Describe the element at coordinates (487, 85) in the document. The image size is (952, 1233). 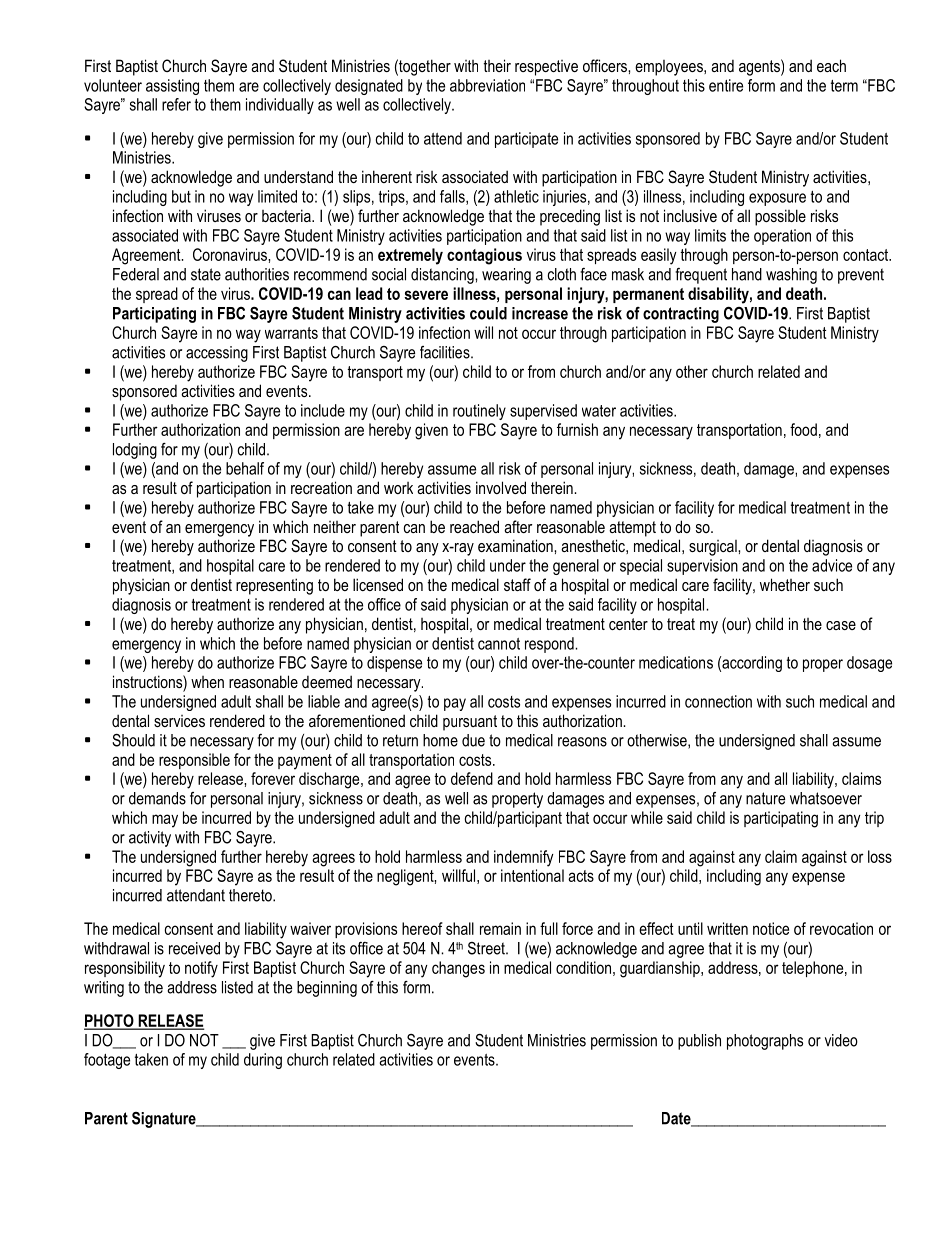
I see `abbreviation` at that location.
